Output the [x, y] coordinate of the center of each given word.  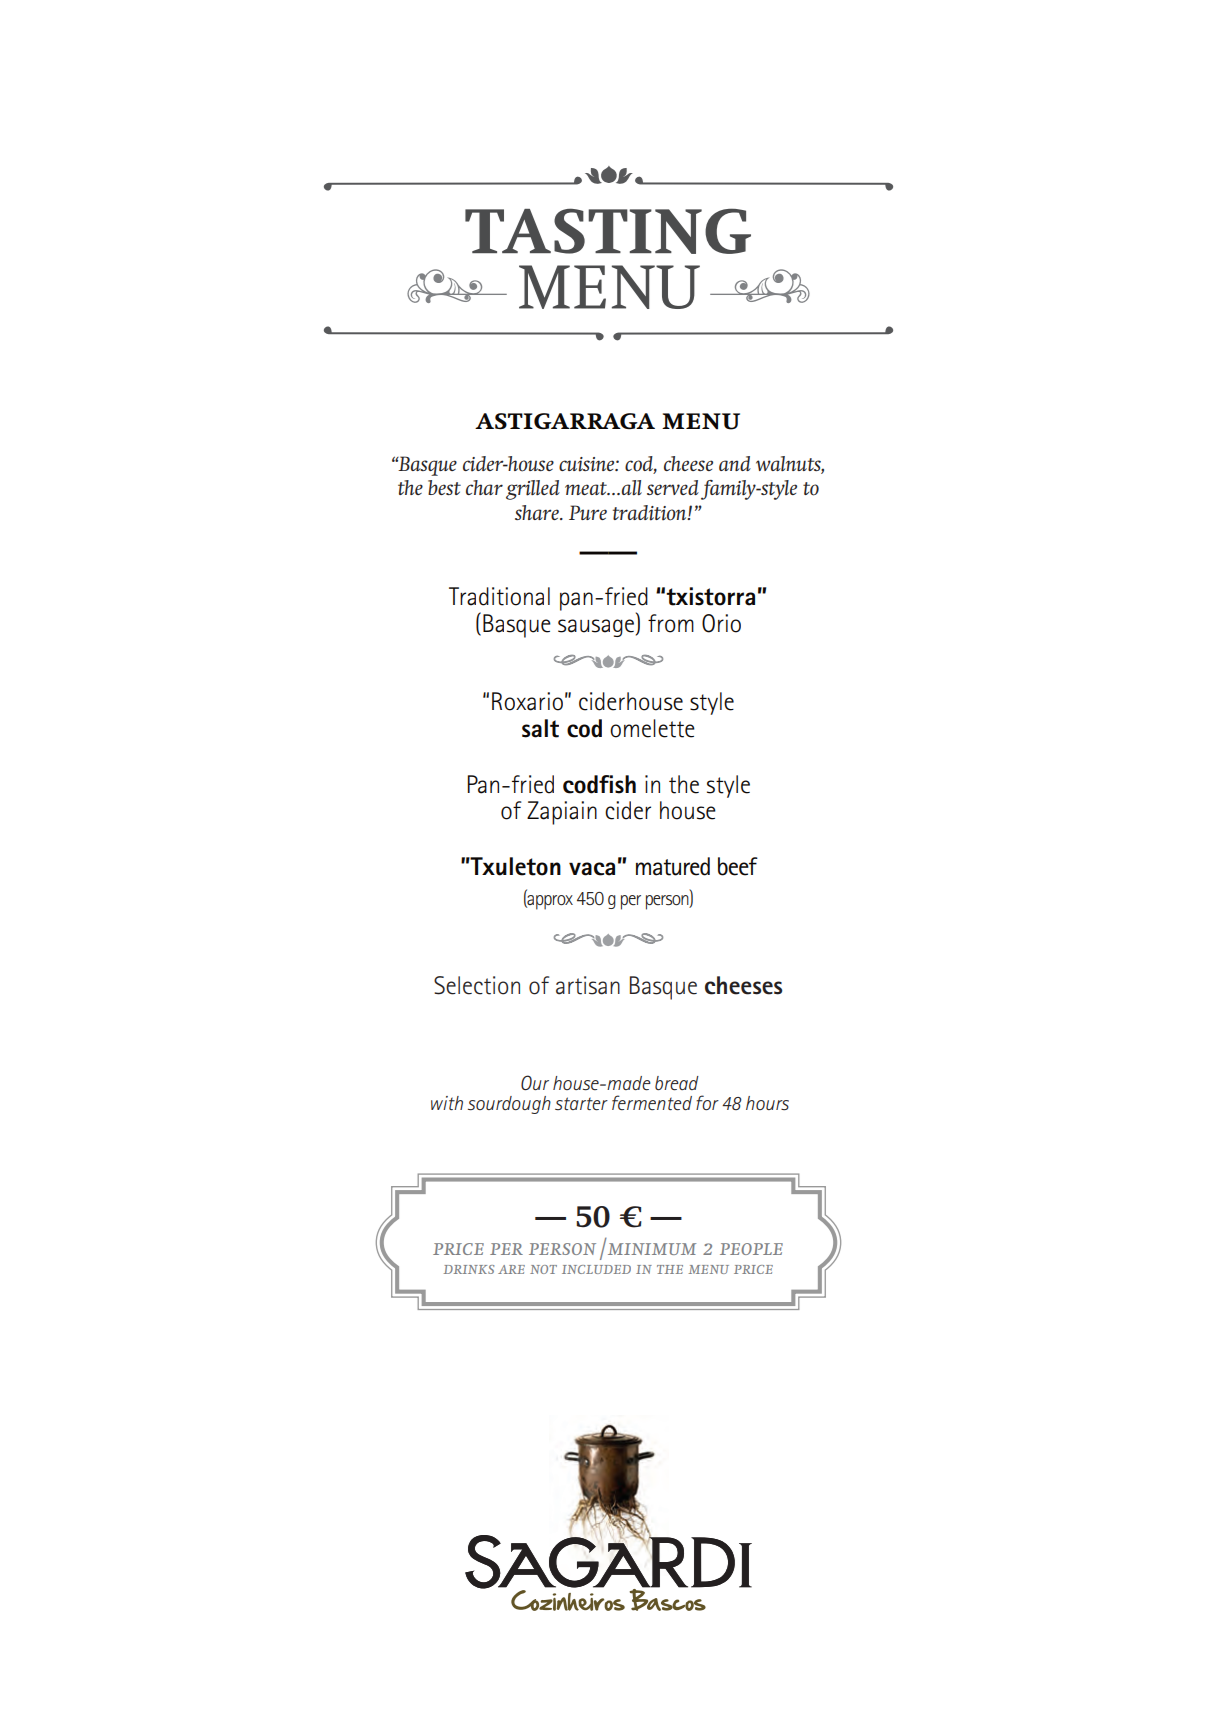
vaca [592, 869]
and [735, 463]
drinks [469, 1269]
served [673, 487]
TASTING [608, 231]
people [751, 1249]
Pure [588, 512]
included [596, 1269]
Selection [477, 985]
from [671, 623]
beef [738, 866]
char [484, 487]
